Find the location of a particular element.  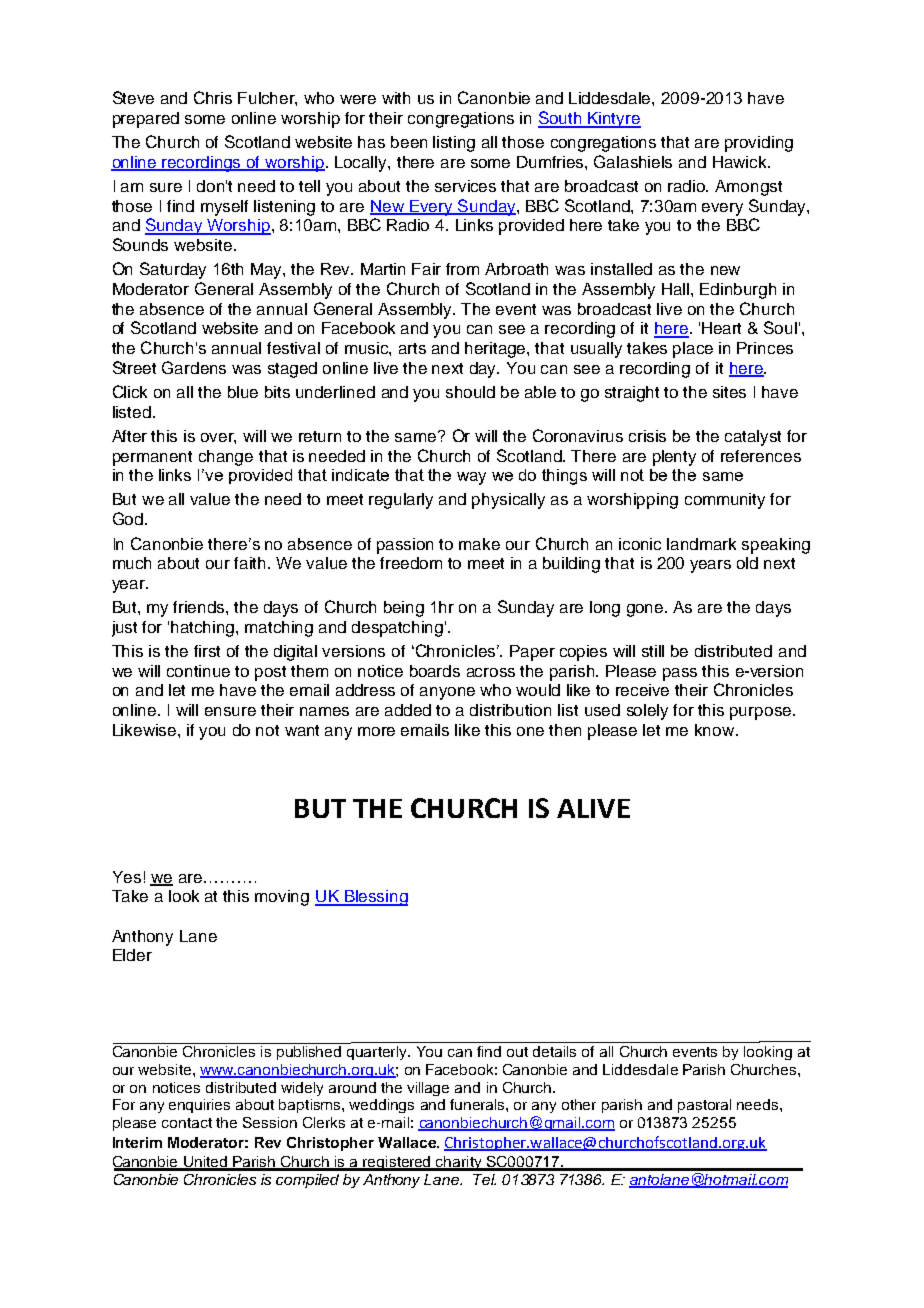

still is located at coordinates (653, 651).
